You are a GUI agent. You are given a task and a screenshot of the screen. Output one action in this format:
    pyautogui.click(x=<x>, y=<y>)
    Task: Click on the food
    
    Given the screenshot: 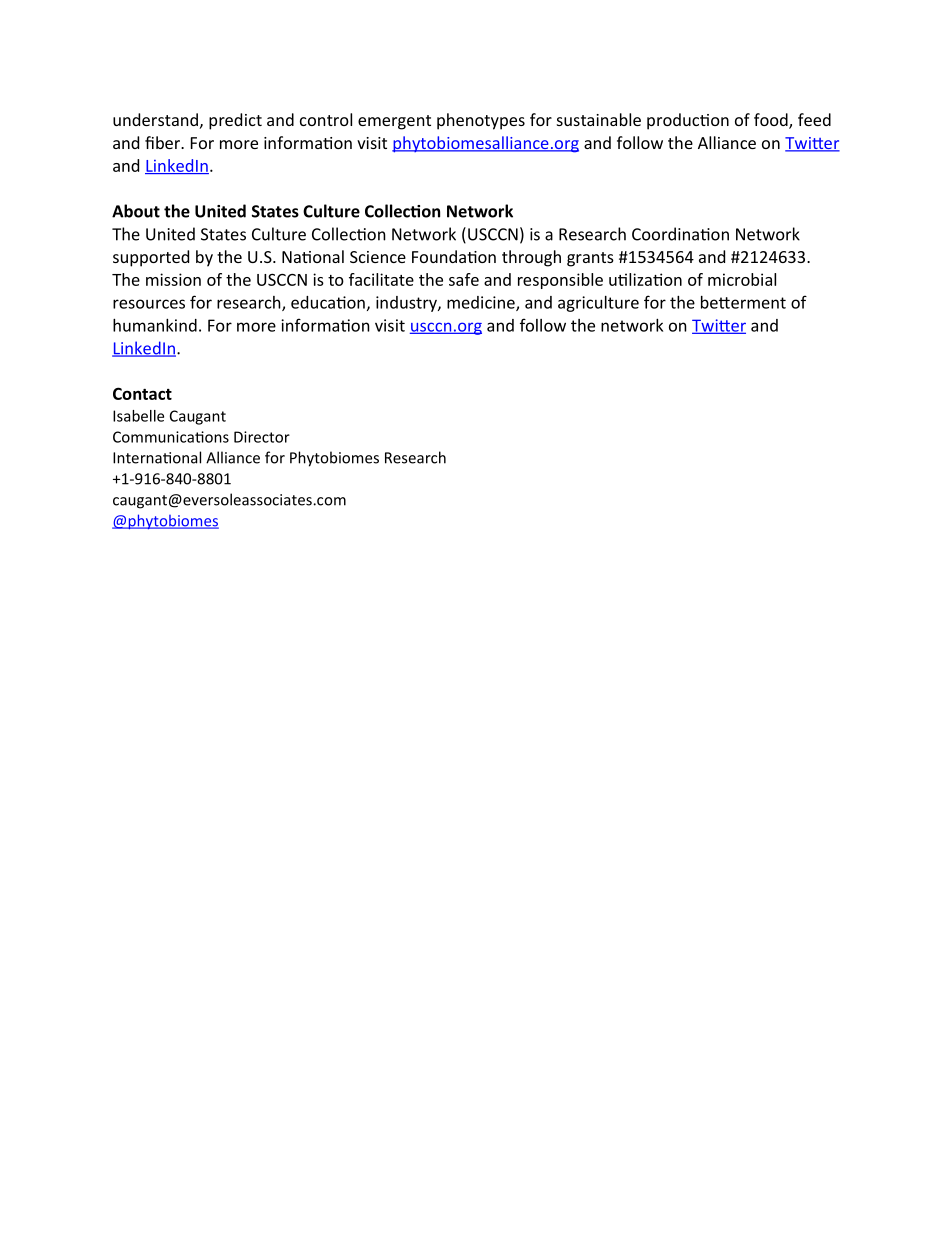 What is the action you would take?
    pyautogui.click(x=772, y=121)
